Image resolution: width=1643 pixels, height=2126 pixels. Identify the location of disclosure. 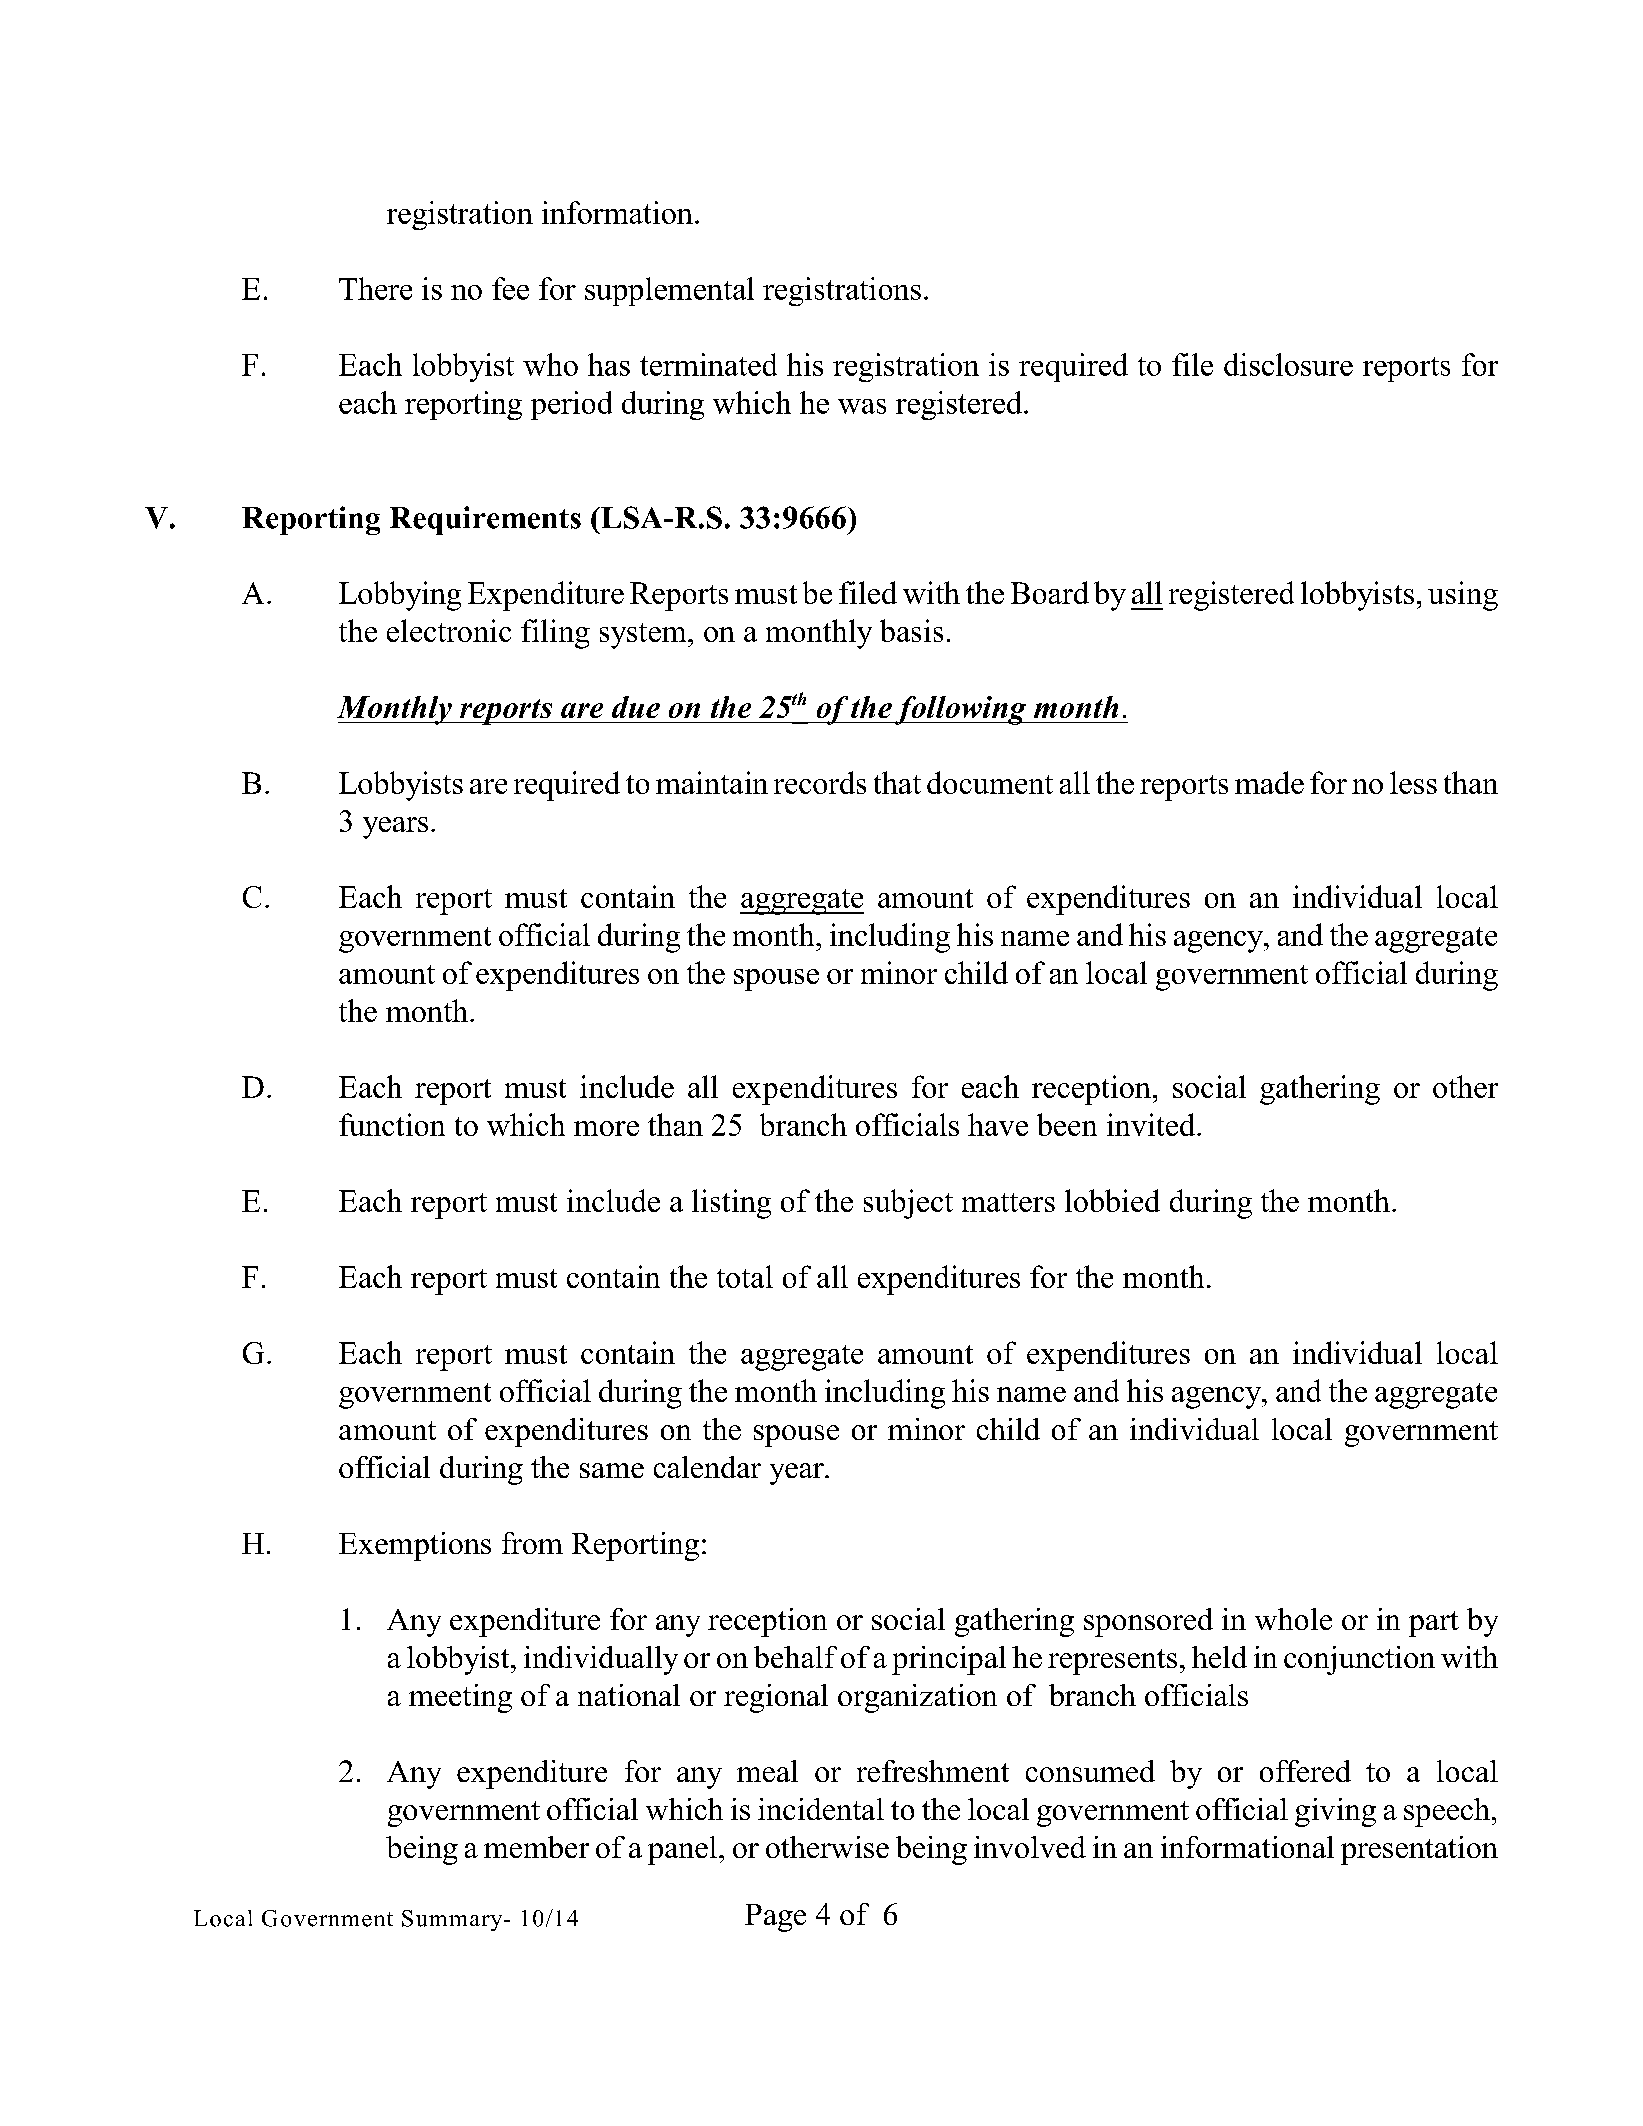
(1288, 364).
